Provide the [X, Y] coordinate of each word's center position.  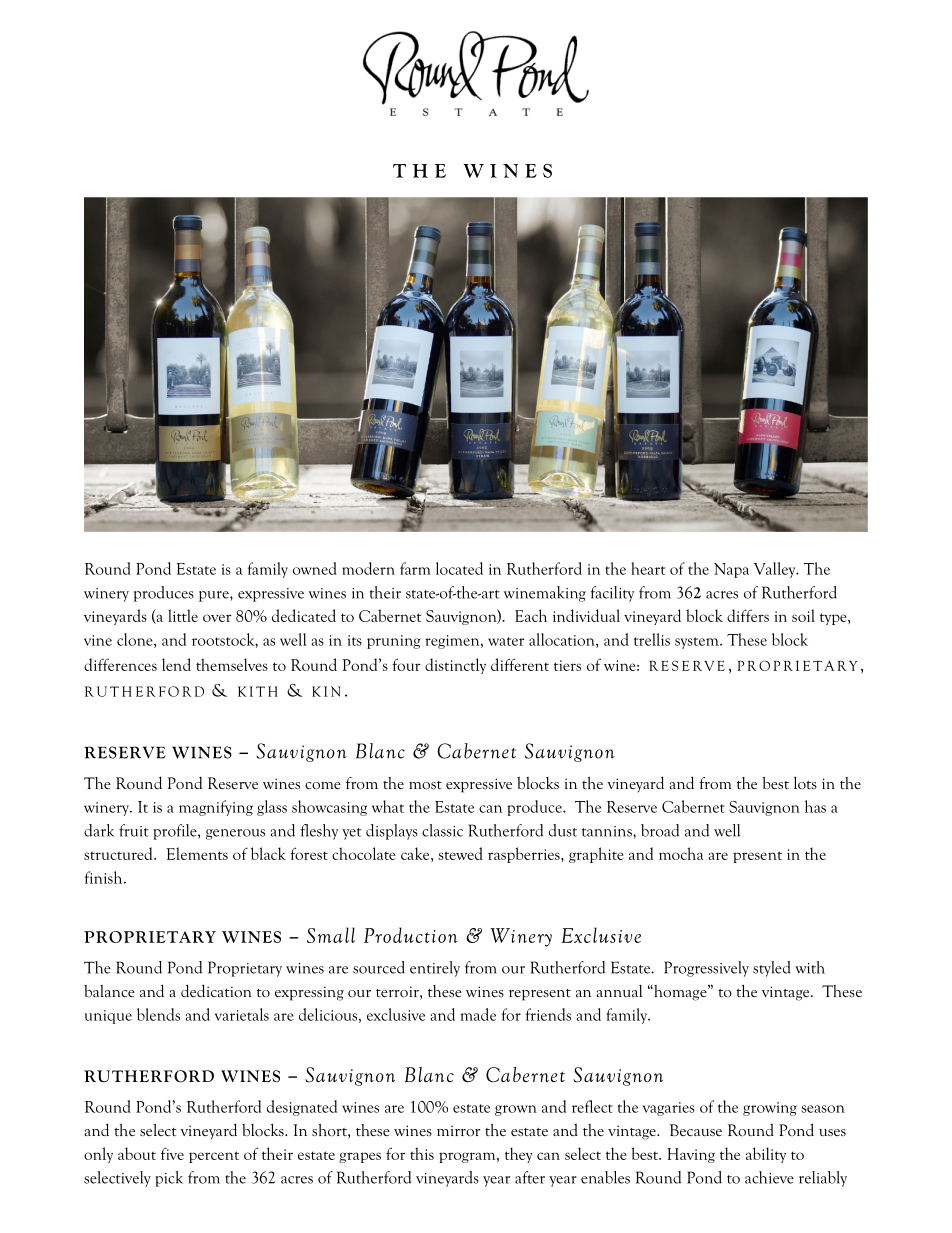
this [422, 1153]
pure [215, 596]
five [172, 1153]
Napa [731, 570]
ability [766, 1155]
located [459, 568]
